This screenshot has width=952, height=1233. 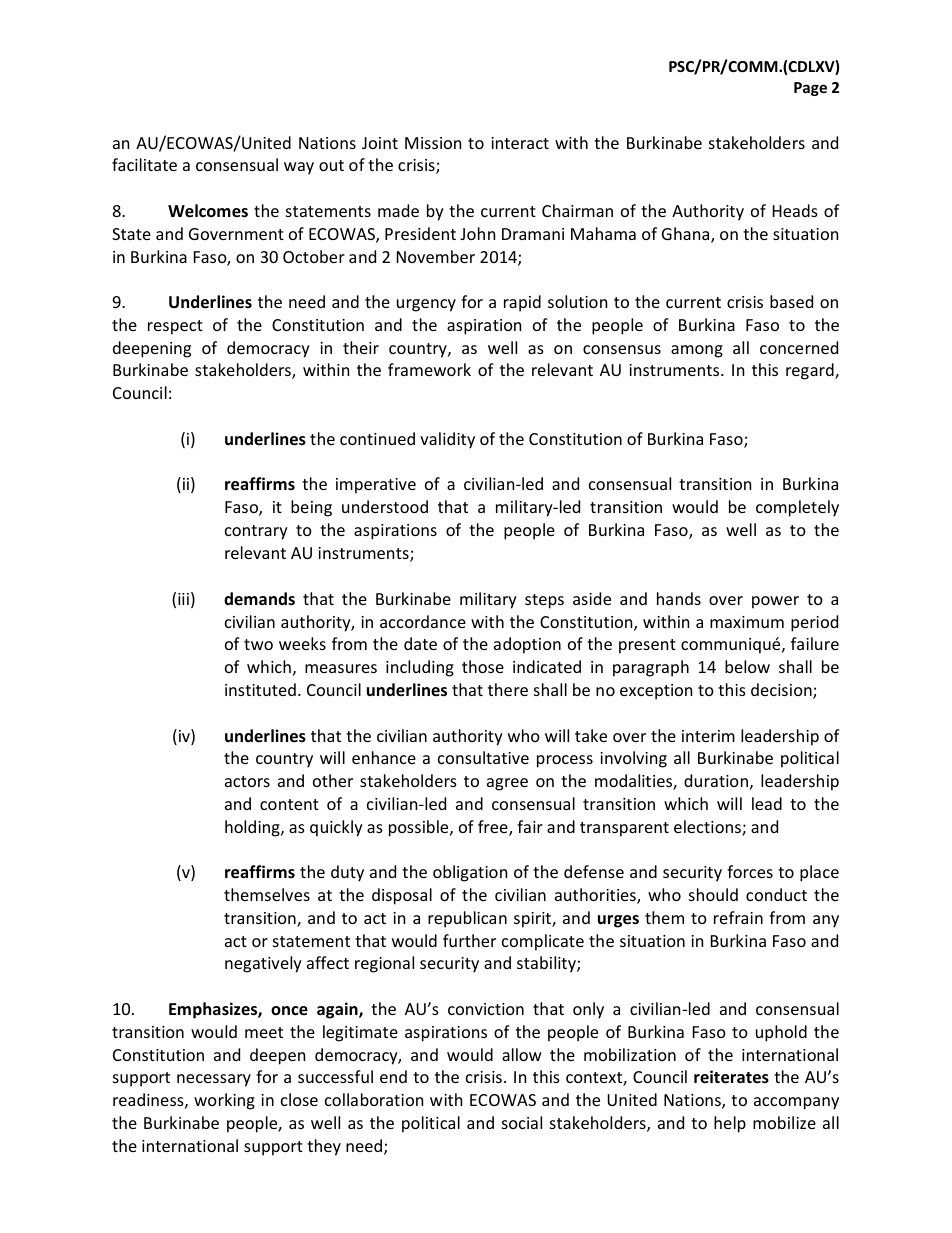 What do you see at coordinates (730, 1124) in the screenshot?
I see `help` at bounding box center [730, 1124].
